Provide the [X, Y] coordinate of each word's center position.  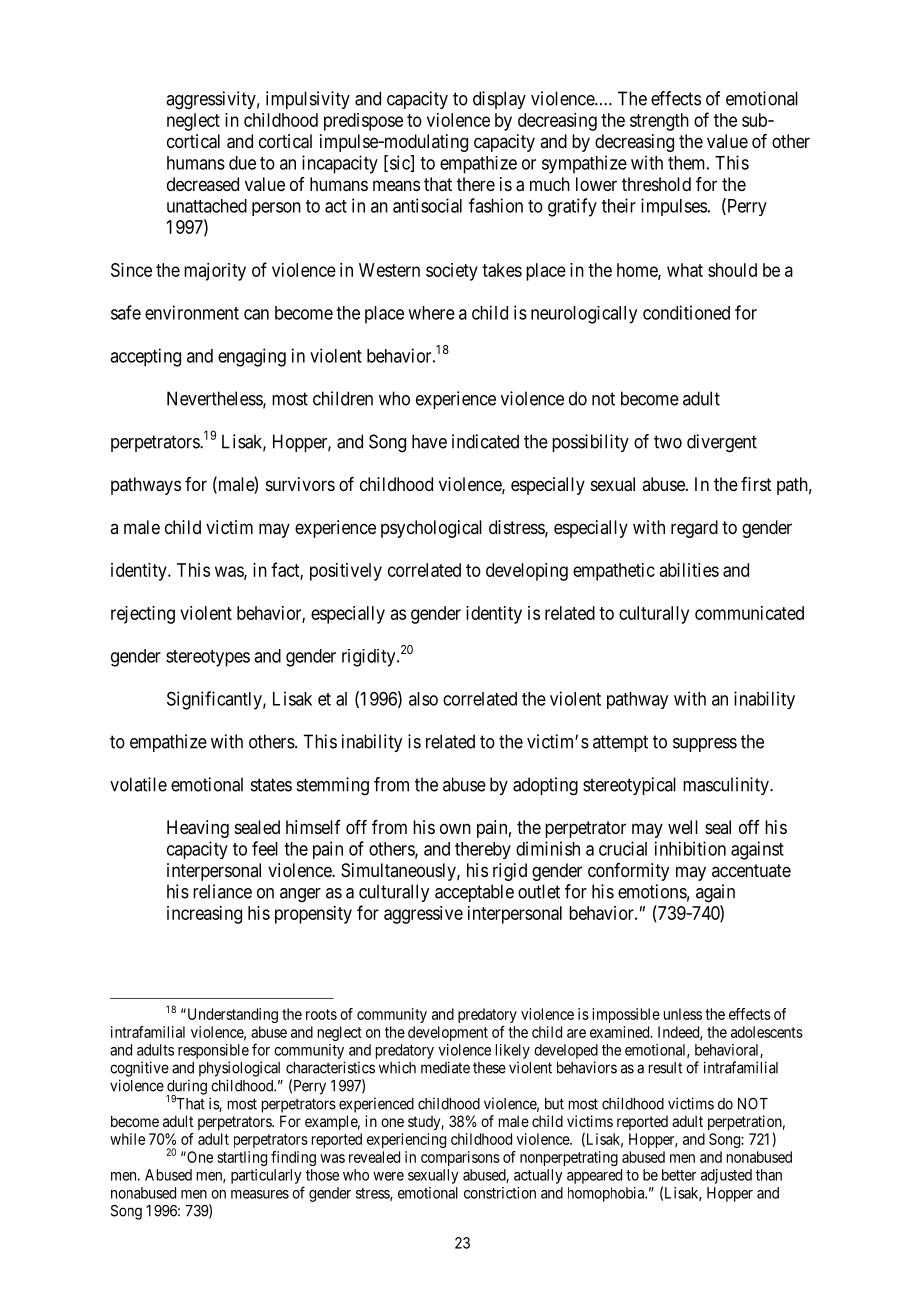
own [455, 828]
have [429, 441]
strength [659, 122]
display [499, 100]
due [242, 163]
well [683, 827]
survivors [300, 484]
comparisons [460, 1158]
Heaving [198, 829]
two [668, 442]
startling [242, 1158]
